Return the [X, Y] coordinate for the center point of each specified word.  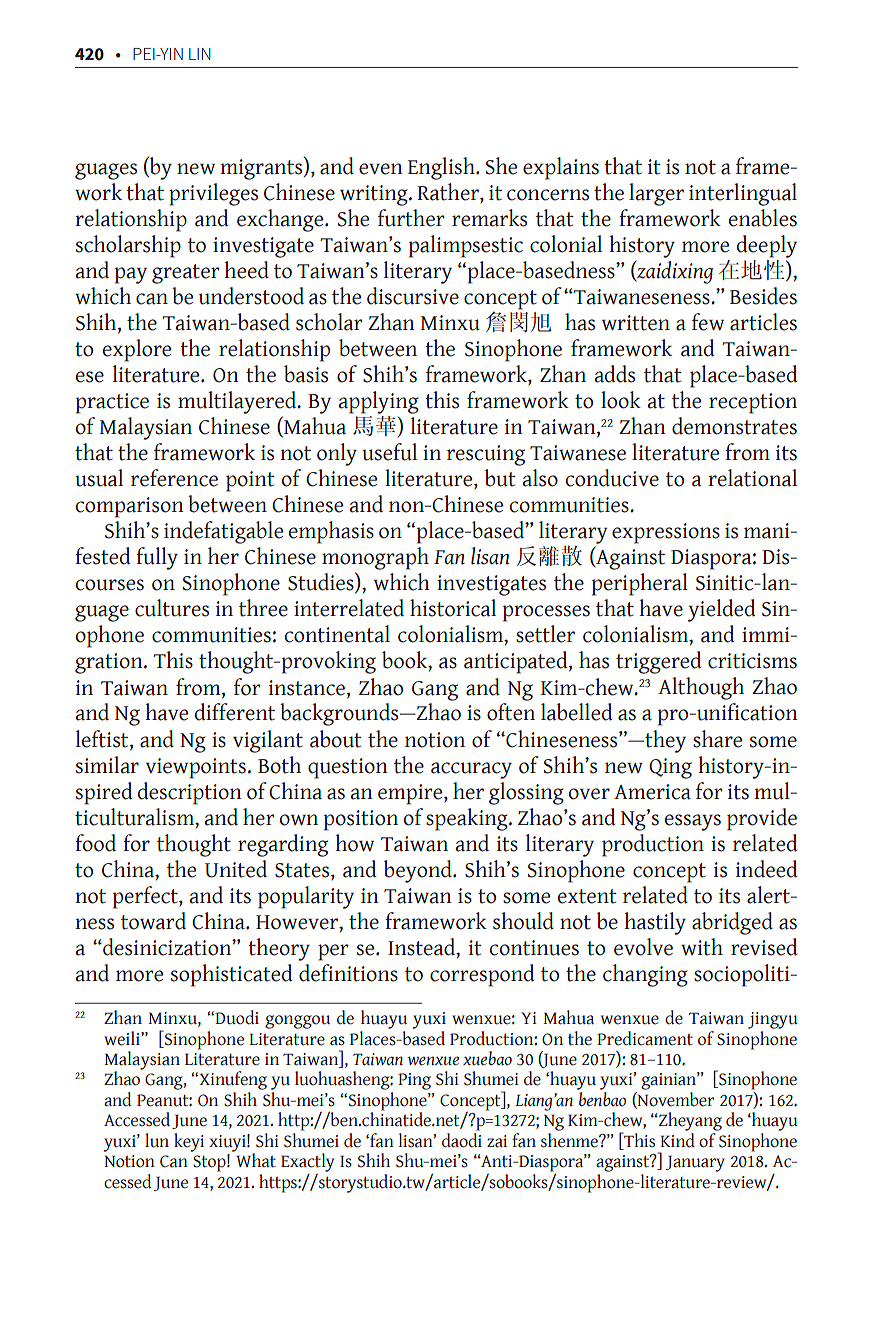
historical [453, 608]
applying [379, 402]
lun [157, 1140]
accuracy [471, 770]
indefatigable [224, 532]
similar [107, 765]
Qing [670, 768]
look [621, 400]
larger [656, 194]
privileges [213, 194]
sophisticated [231, 975]
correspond [482, 975]
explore [137, 350]
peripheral [640, 584]
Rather [449, 192]
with [702, 947]
